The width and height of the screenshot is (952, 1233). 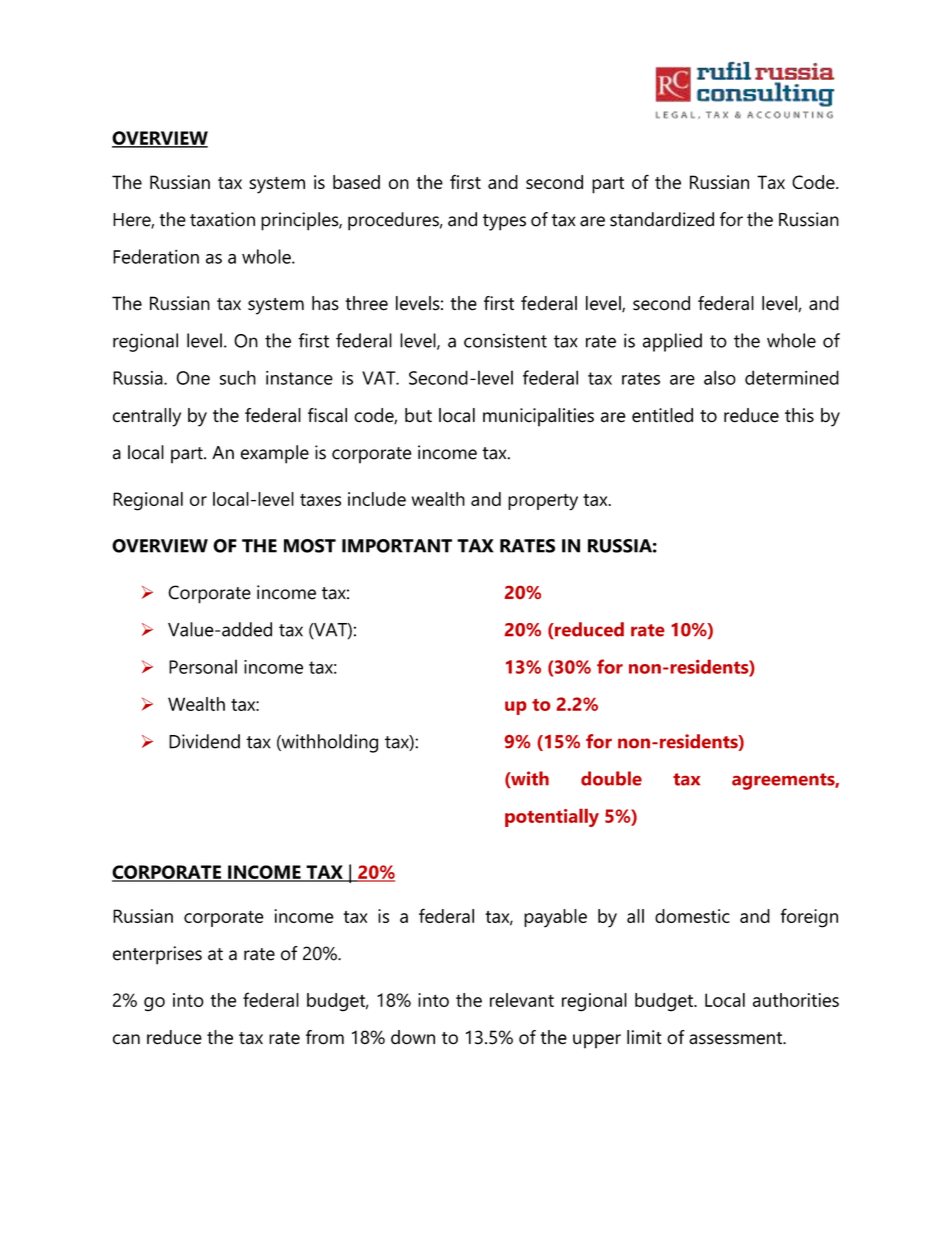 What do you see at coordinates (522, 1000) in the screenshot?
I see `relevant` at bounding box center [522, 1000].
